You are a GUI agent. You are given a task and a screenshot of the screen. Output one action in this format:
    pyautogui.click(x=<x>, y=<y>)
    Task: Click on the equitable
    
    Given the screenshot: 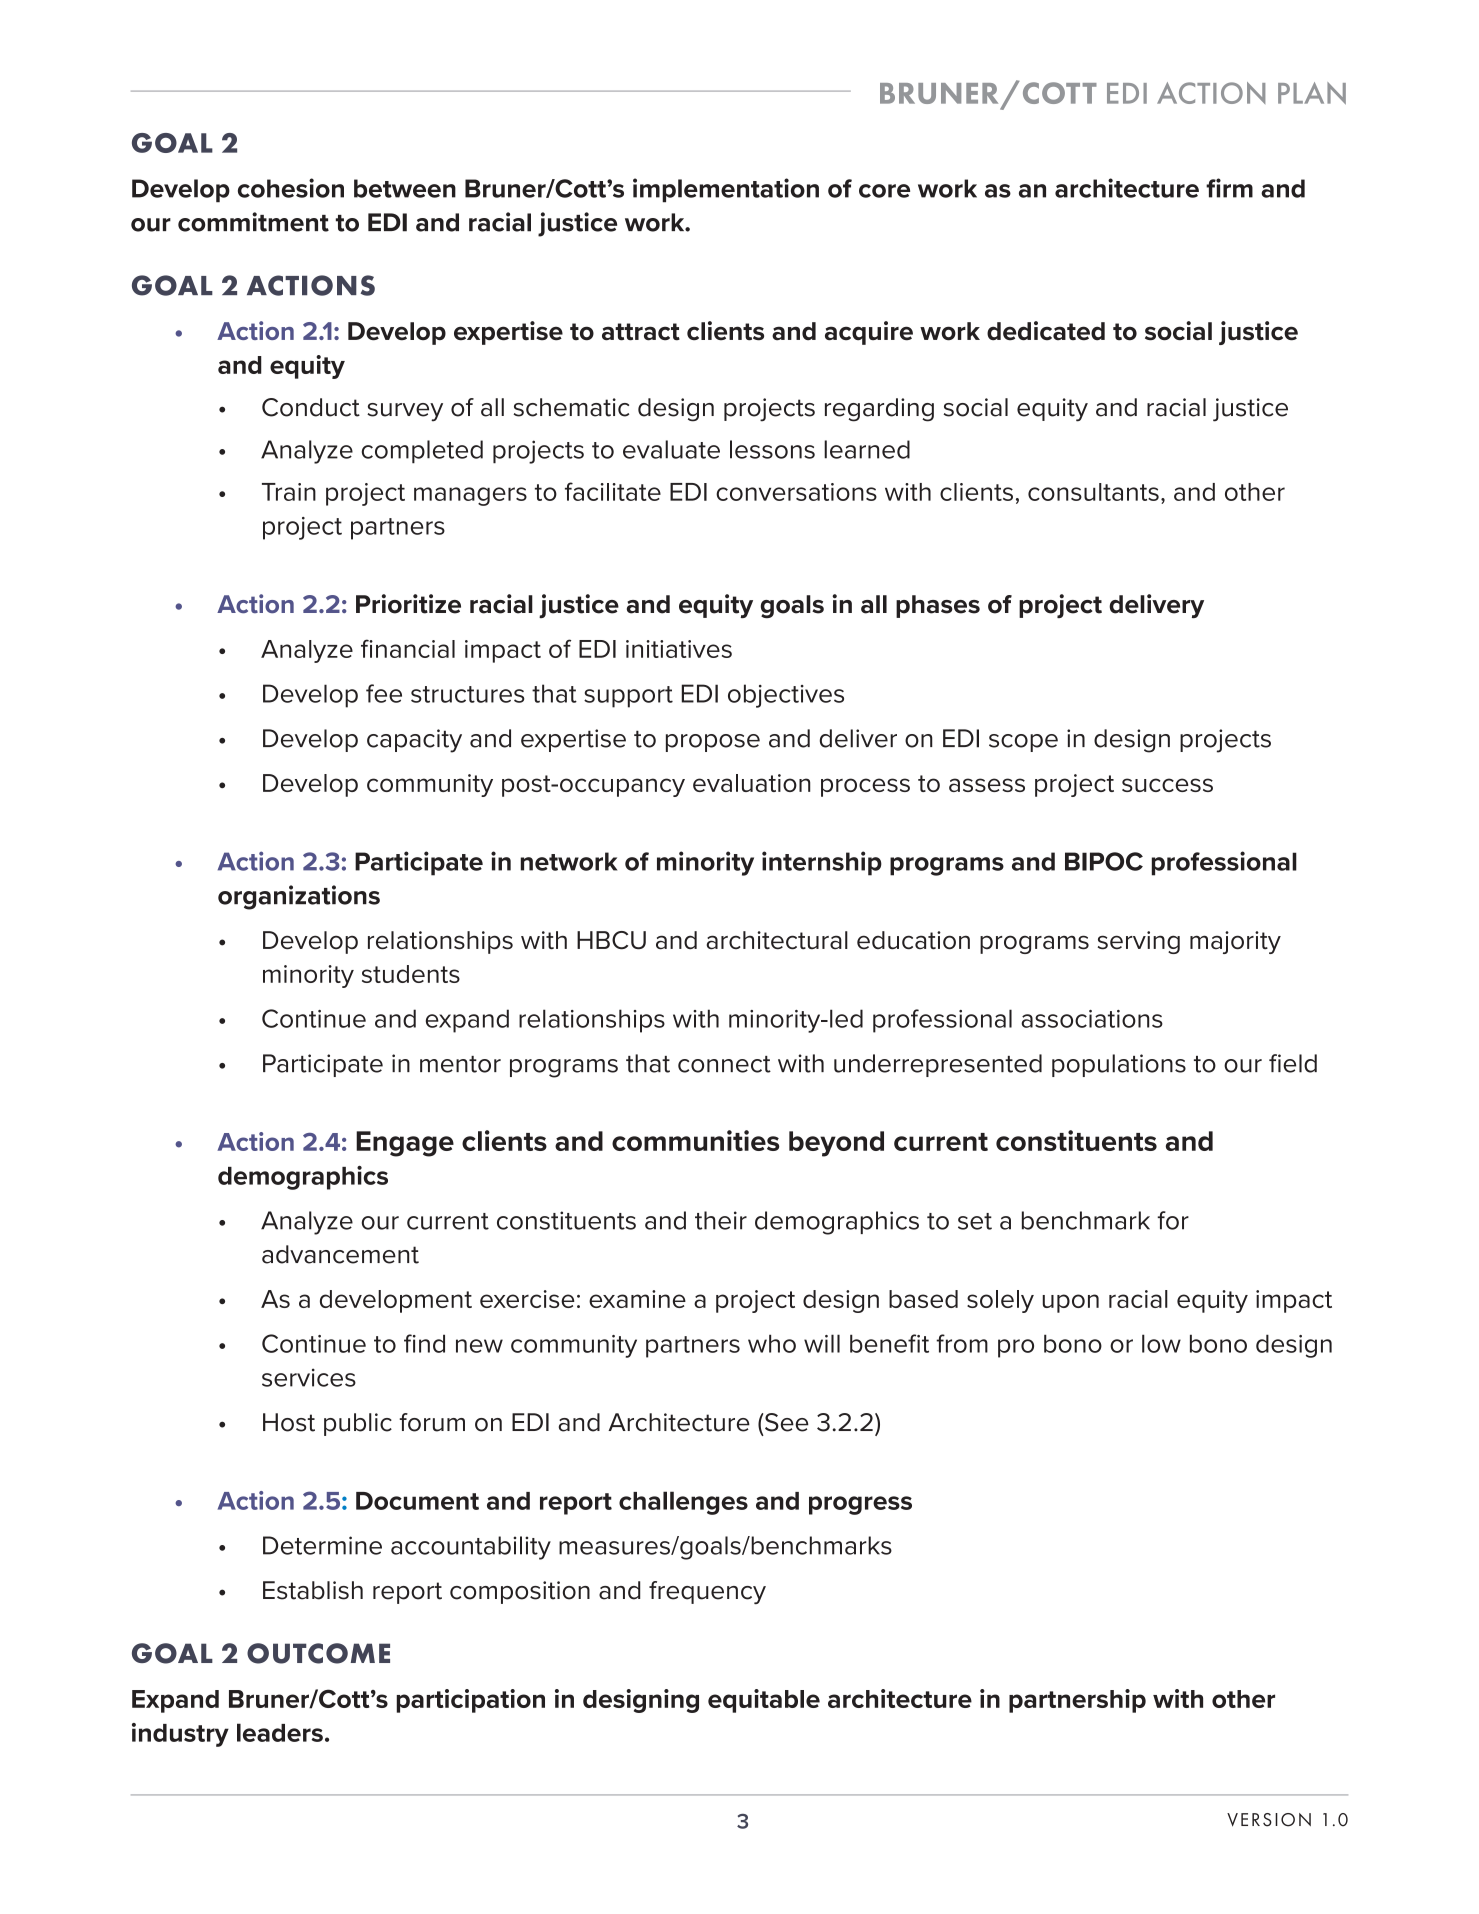 What is the action you would take?
    pyautogui.click(x=764, y=1701)
